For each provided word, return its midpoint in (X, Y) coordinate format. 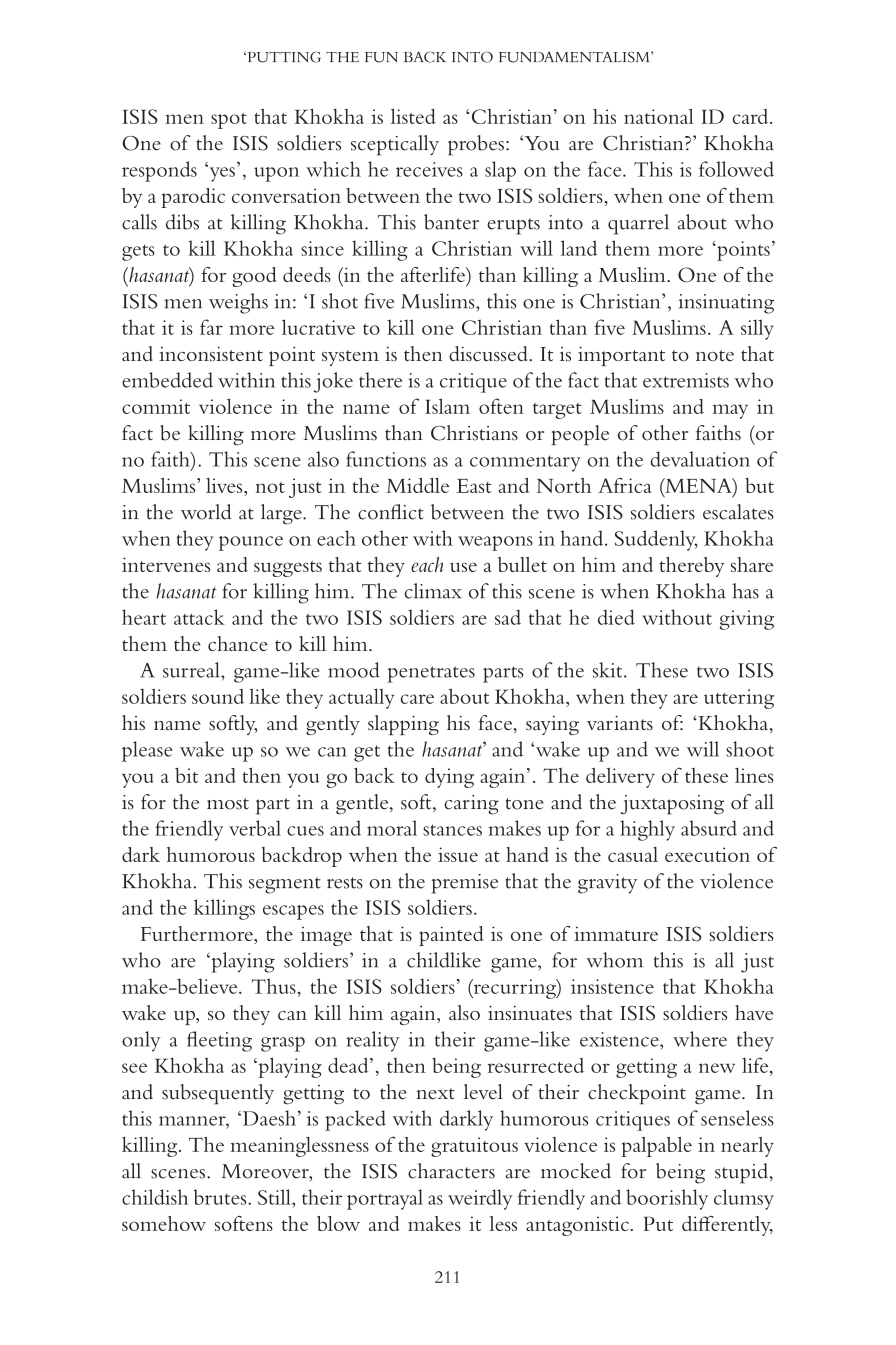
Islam (447, 406)
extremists (686, 380)
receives (429, 169)
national (659, 116)
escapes (293, 912)
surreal (192, 670)
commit (156, 406)
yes (221, 173)
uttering (739, 699)
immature (616, 933)
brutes (221, 1197)
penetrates (431, 674)
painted (451, 936)
